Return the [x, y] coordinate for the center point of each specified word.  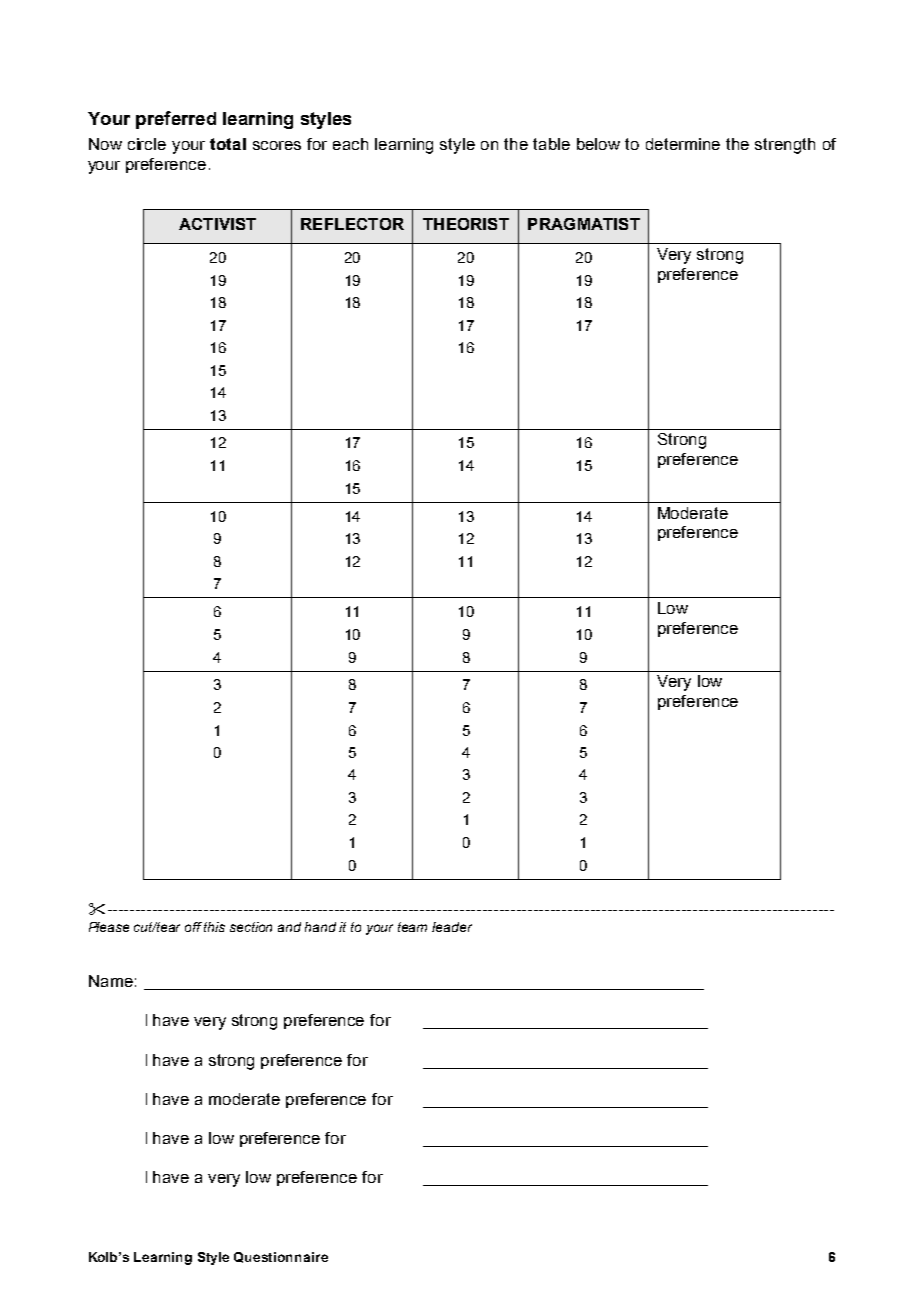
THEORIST [466, 224]
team [412, 927]
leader [452, 927]
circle [147, 144]
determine [683, 144]
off [193, 927]
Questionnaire [281, 1257]
